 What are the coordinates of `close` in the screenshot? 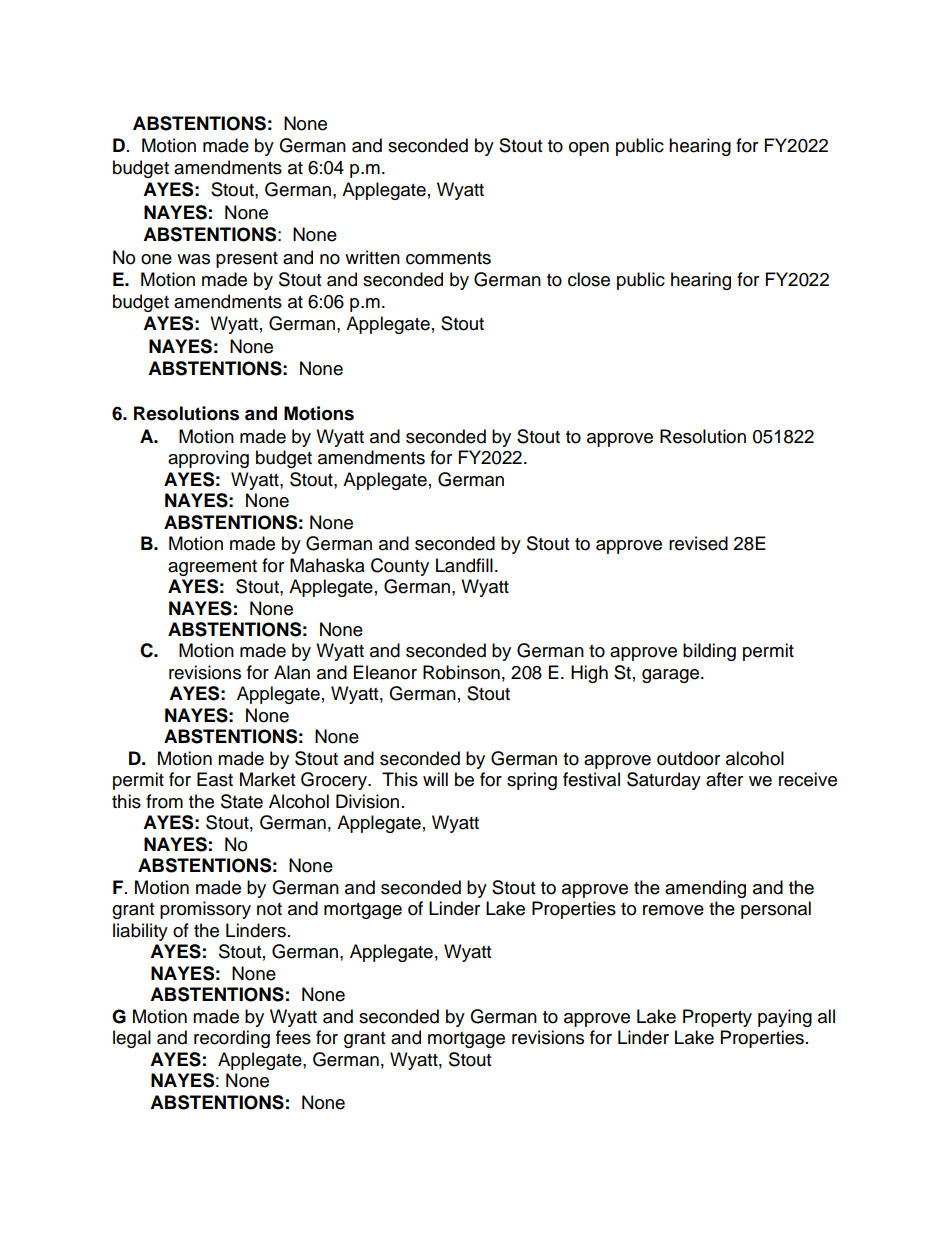 It's located at (589, 279).
